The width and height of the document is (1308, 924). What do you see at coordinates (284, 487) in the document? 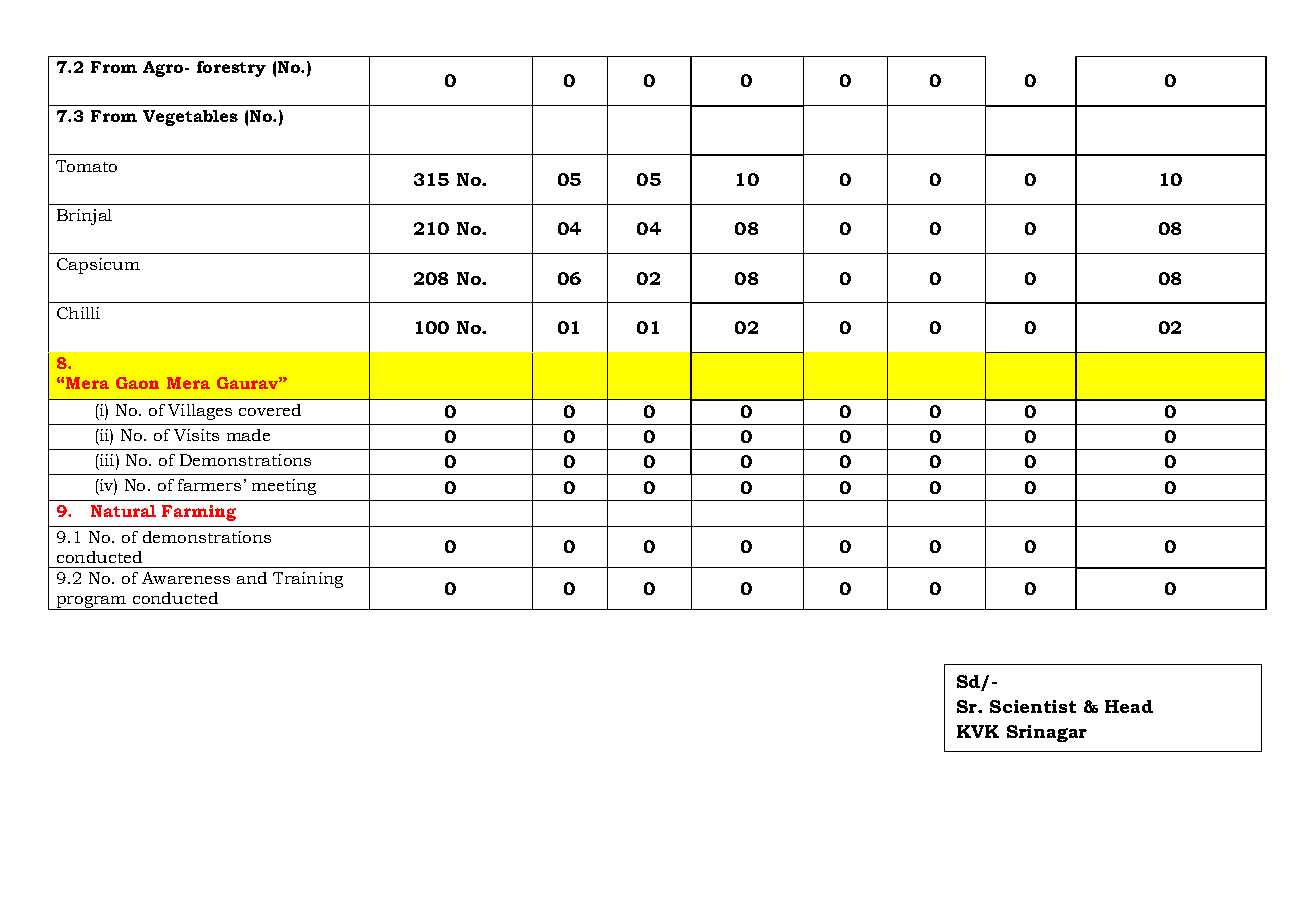
I see `meeting` at bounding box center [284, 487].
